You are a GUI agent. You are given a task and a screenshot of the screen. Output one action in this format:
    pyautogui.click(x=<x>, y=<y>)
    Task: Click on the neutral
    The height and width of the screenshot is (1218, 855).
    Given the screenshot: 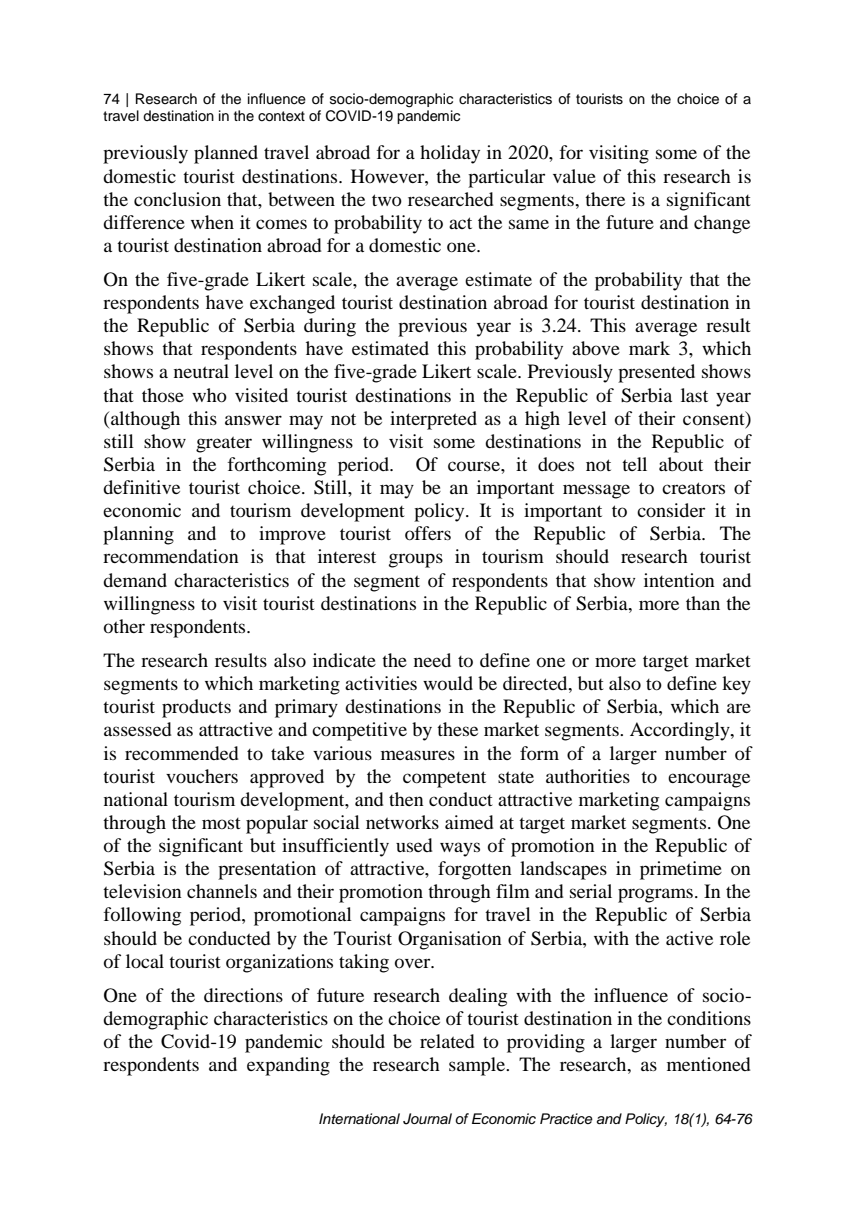 What is the action you would take?
    pyautogui.click(x=201, y=371)
